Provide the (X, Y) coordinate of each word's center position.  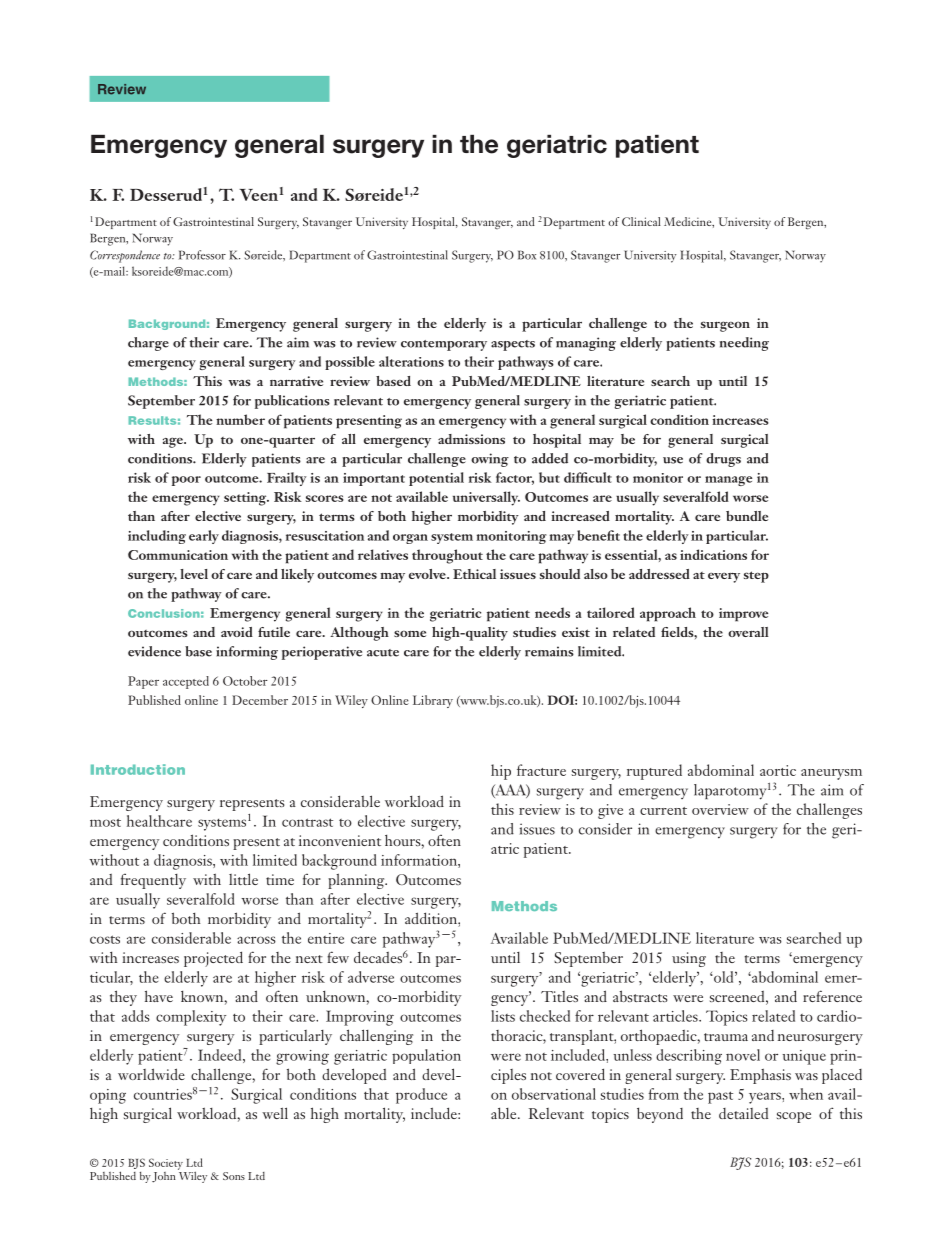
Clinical (641, 221)
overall (748, 632)
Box (527, 255)
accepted (186, 682)
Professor (202, 255)
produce (421, 1096)
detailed (743, 1113)
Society (166, 1164)
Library (433, 701)
